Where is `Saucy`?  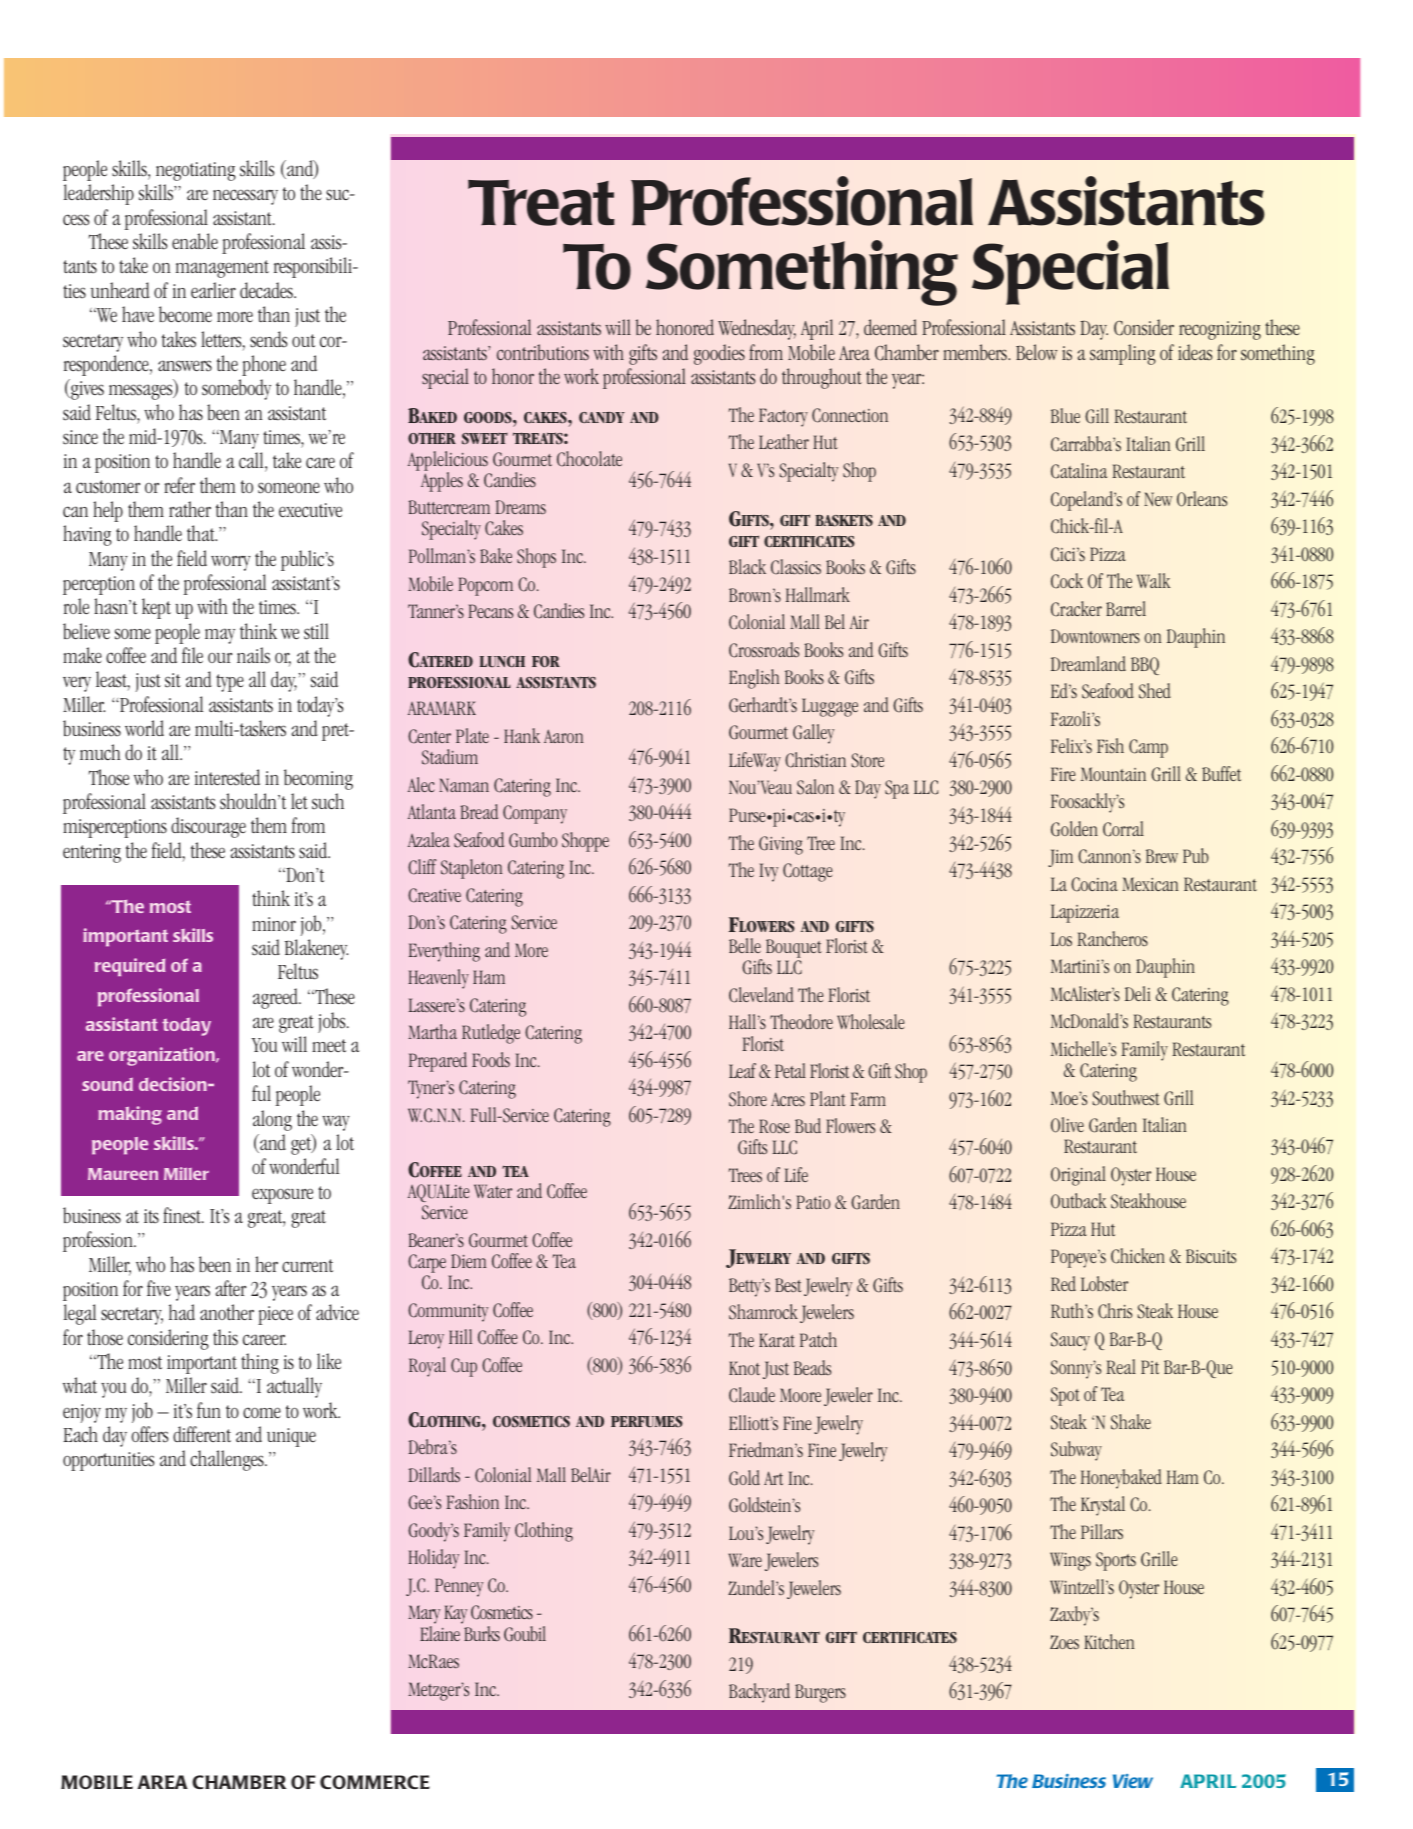 Saucy is located at coordinates (1070, 1341).
